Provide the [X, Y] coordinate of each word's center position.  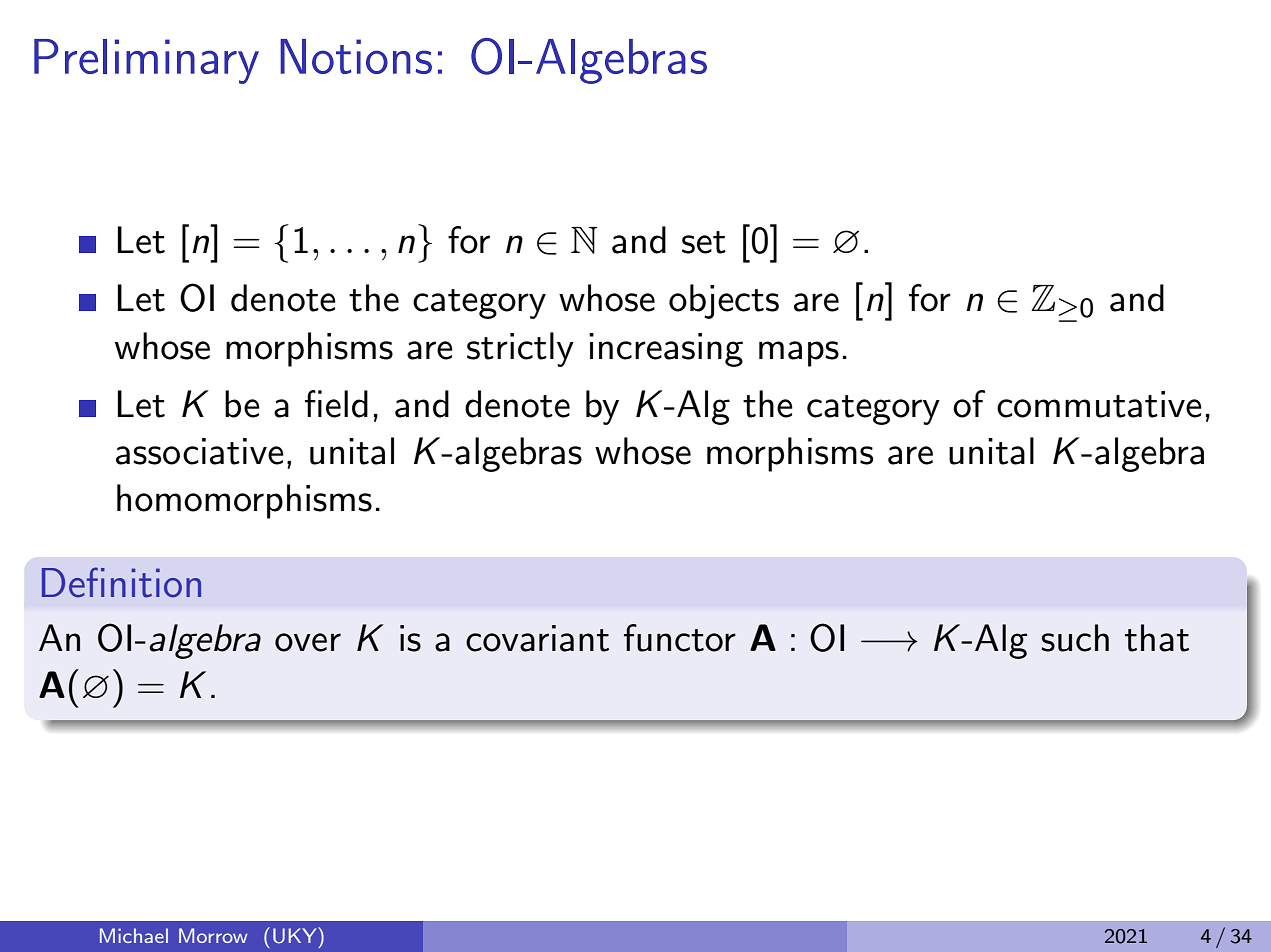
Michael [134, 935]
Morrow [213, 935]
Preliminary [146, 61]
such [1075, 638]
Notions [356, 56]
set [704, 242]
